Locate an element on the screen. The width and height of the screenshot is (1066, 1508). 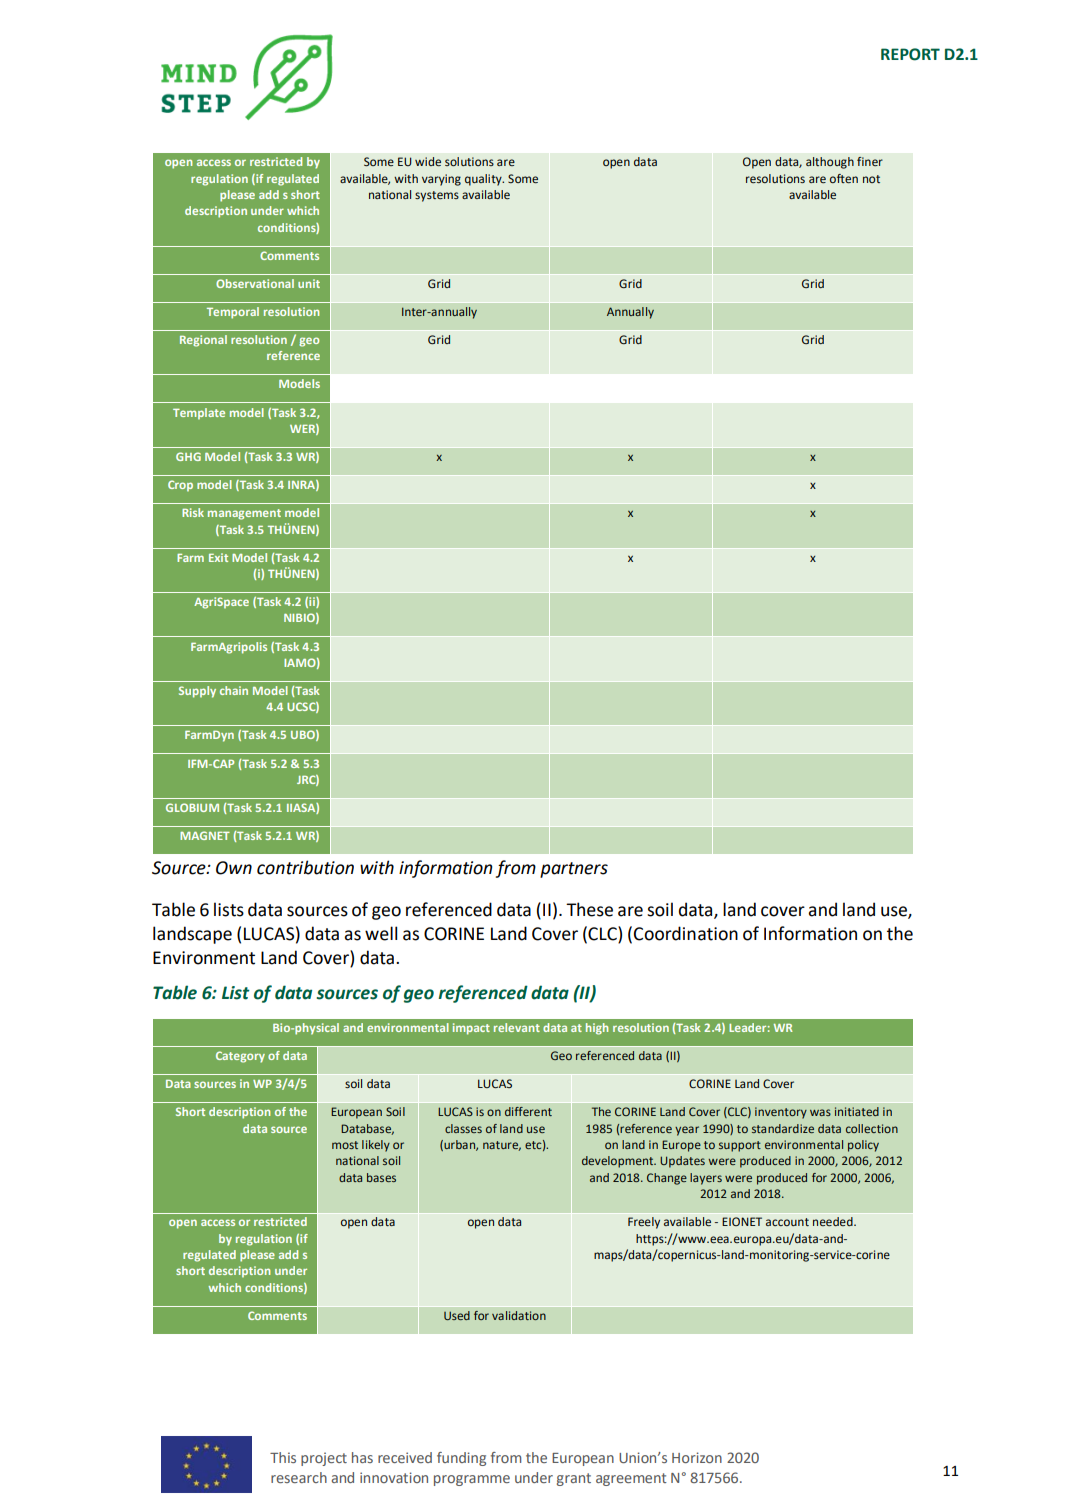
Exit is located at coordinates (218, 557).
